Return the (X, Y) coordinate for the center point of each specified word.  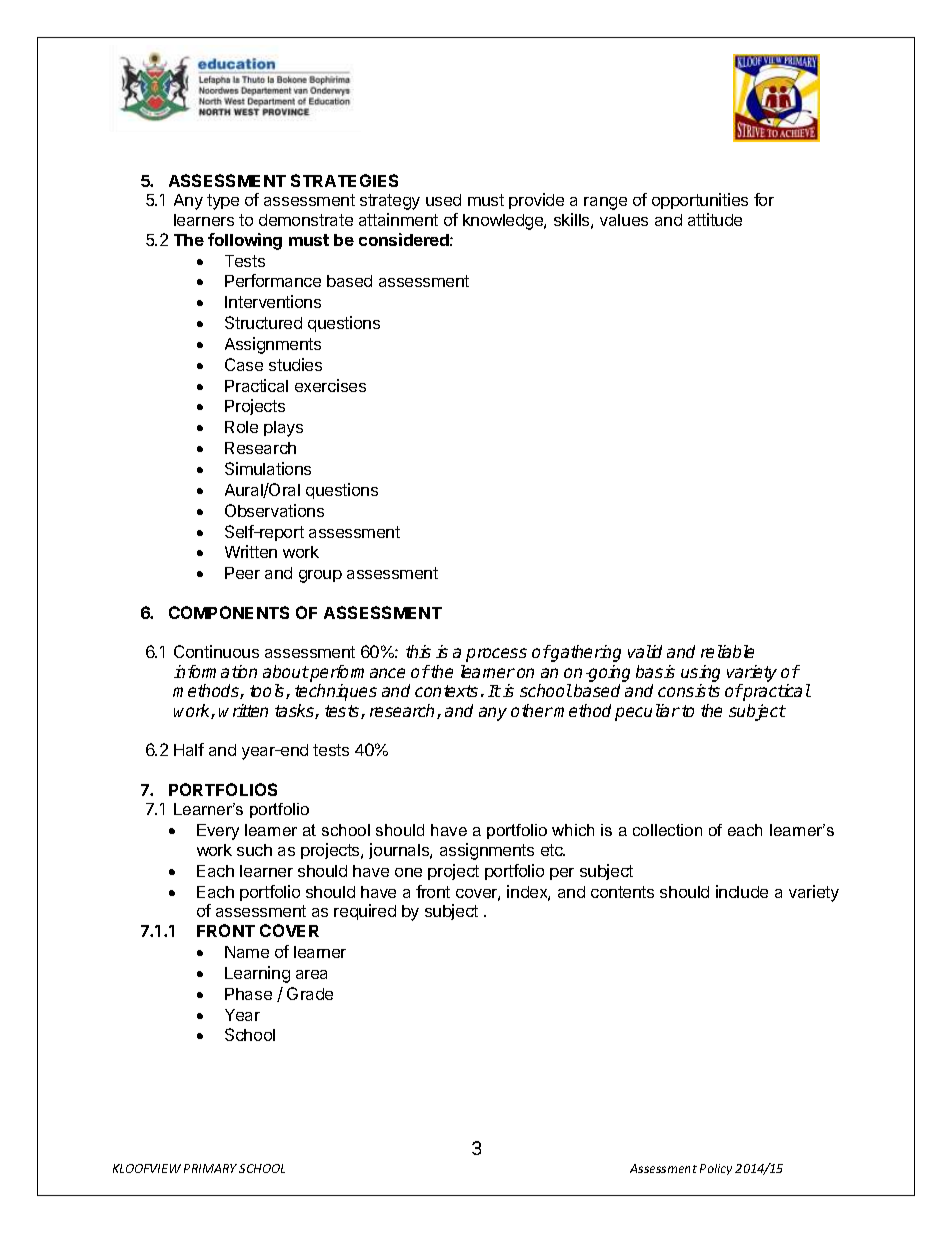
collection (667, 830)
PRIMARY (210, 1168)
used (443, 200)
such (254, 850)
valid (645, 651)
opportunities (700, 201)
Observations (274, 510)
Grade (310, 993)
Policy (716, 1169)
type (223, 202)
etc (553, 850)
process (496, 655)
